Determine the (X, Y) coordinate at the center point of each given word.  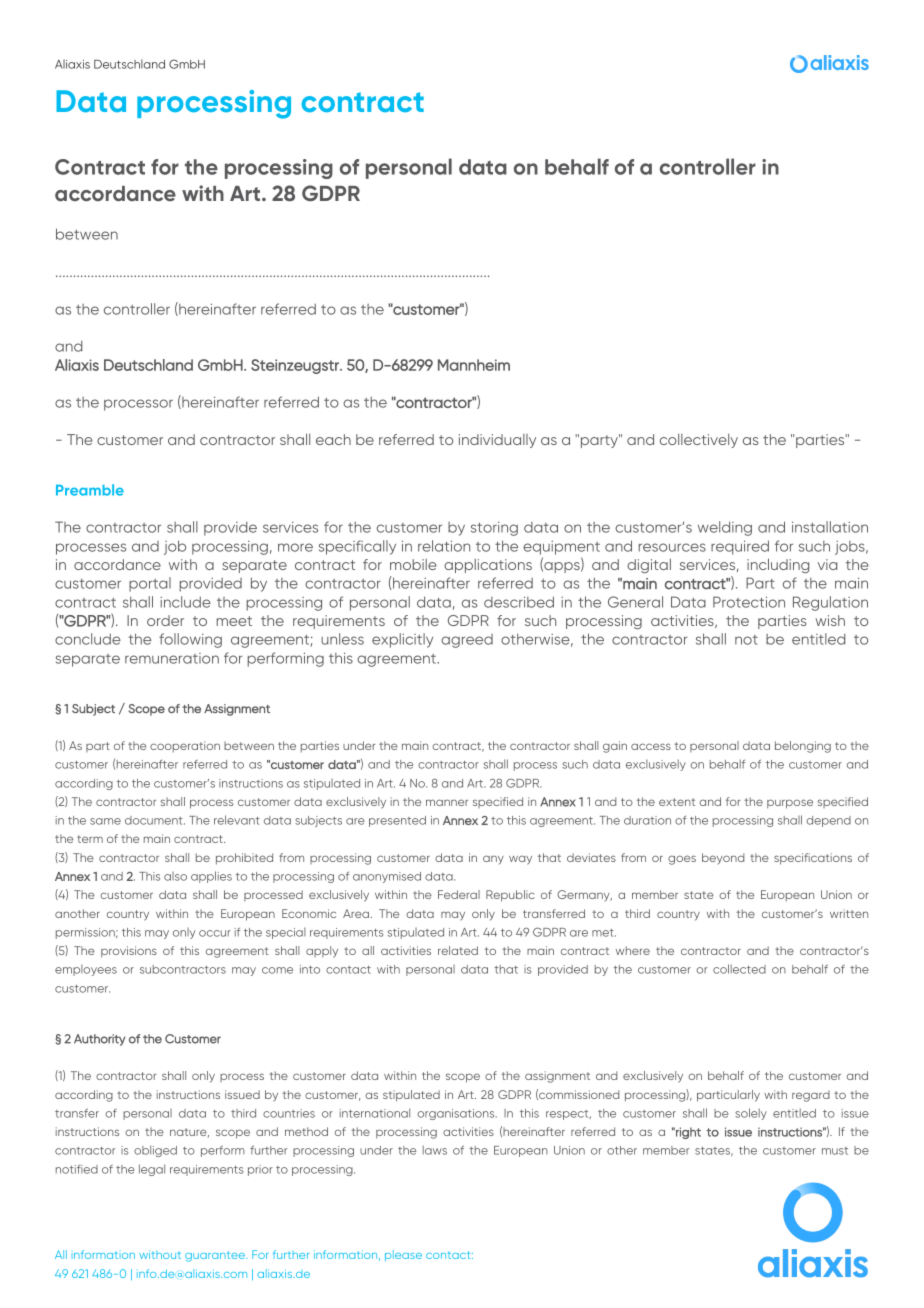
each (333, 439)
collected (739, 969)
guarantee (216, 1256)
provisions (129, 952)
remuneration (172, 658)
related (458, 950)
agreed (467, 641)
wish (830, 620)
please (403, 1255)
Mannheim (474, 365)
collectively (699, 441)
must (835, 1151)
